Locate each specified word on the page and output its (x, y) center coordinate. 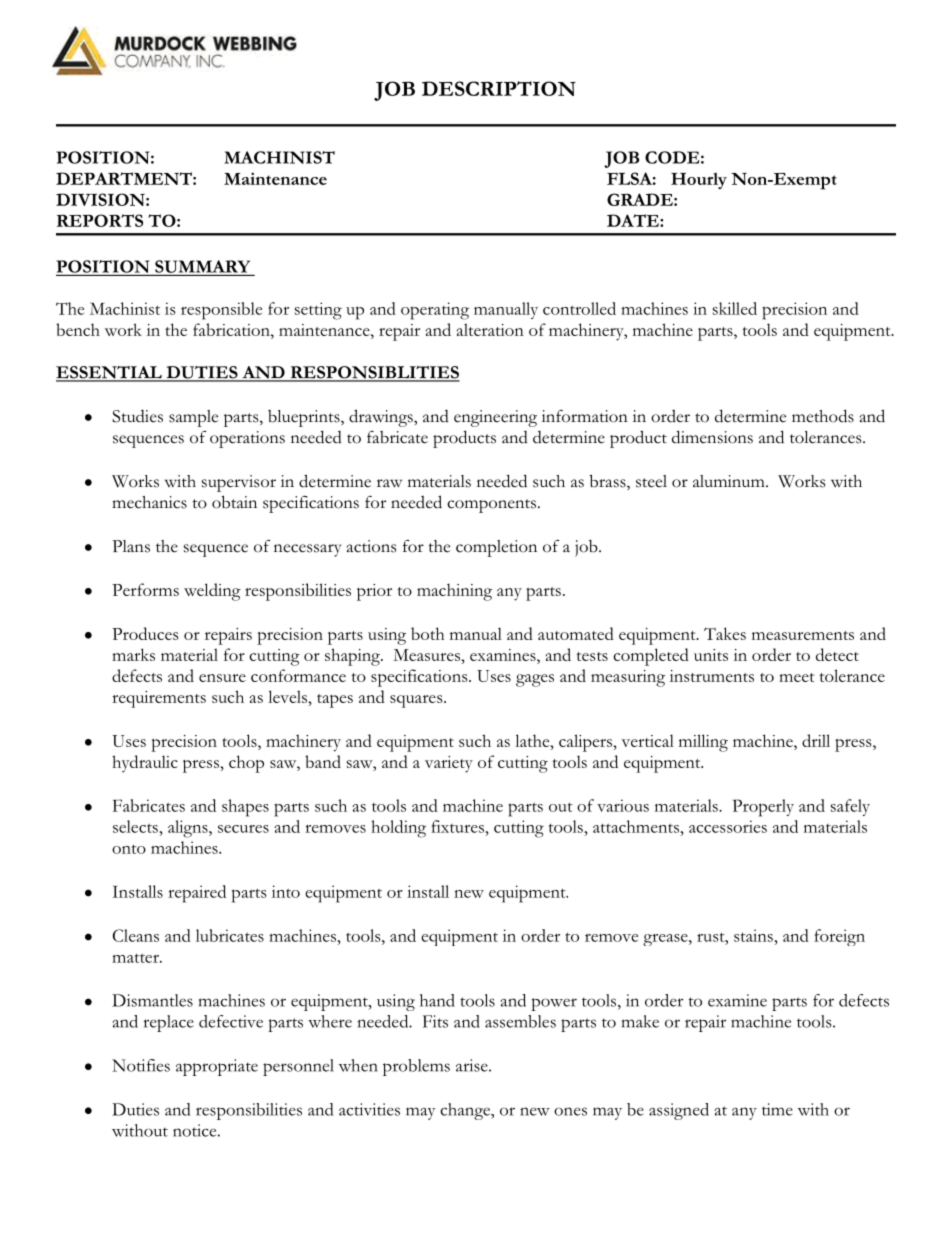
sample (193, 418)
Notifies (141, 1065)
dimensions (712, 437)
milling (703, 743)
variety (449, 764)
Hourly (699, 180)
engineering (495, 418)
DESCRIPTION (499, 88)
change (466, 1111)
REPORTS (100, 220)
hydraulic (145, 764)
